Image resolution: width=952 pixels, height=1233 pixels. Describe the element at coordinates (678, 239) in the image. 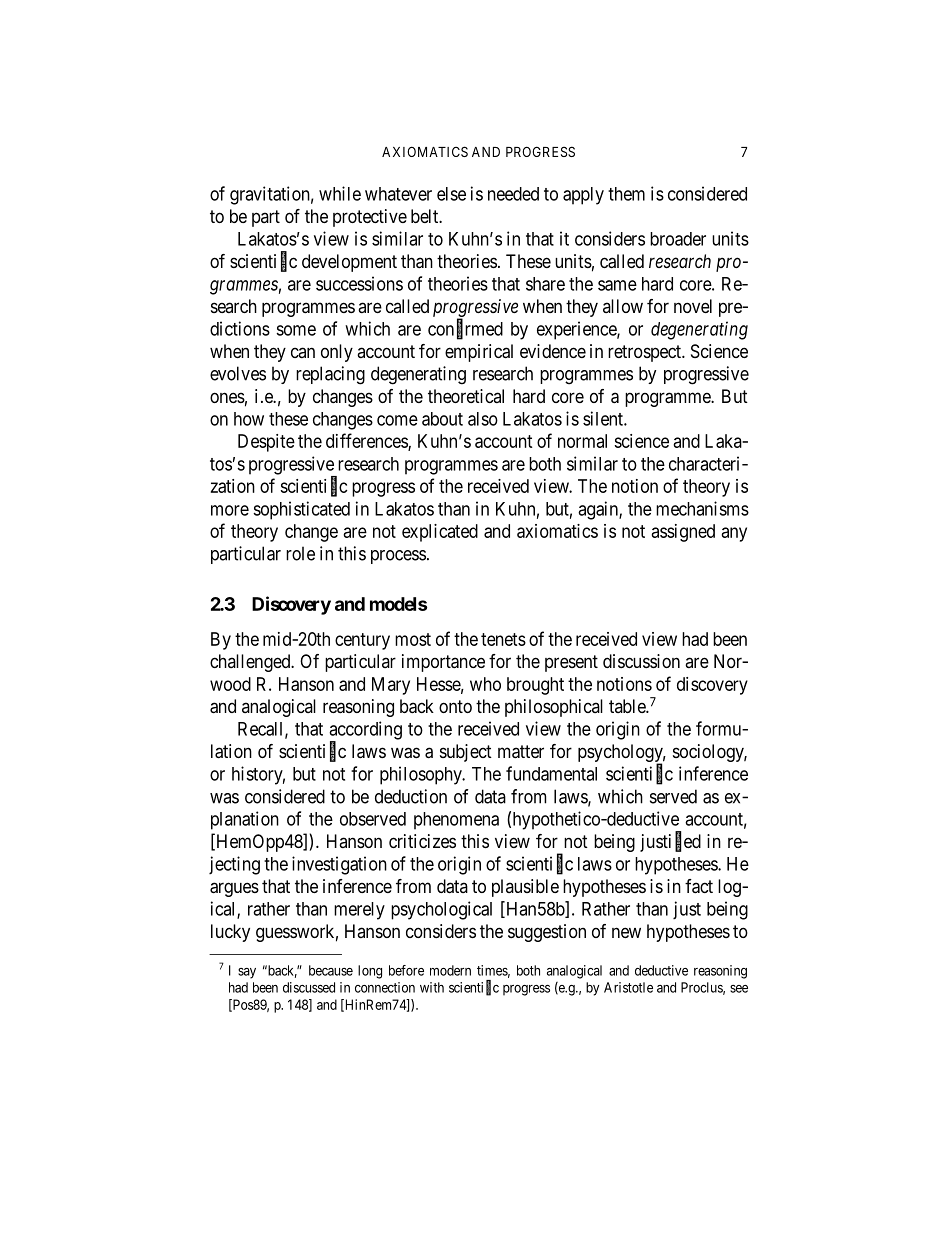

I see `broader` at that location.
